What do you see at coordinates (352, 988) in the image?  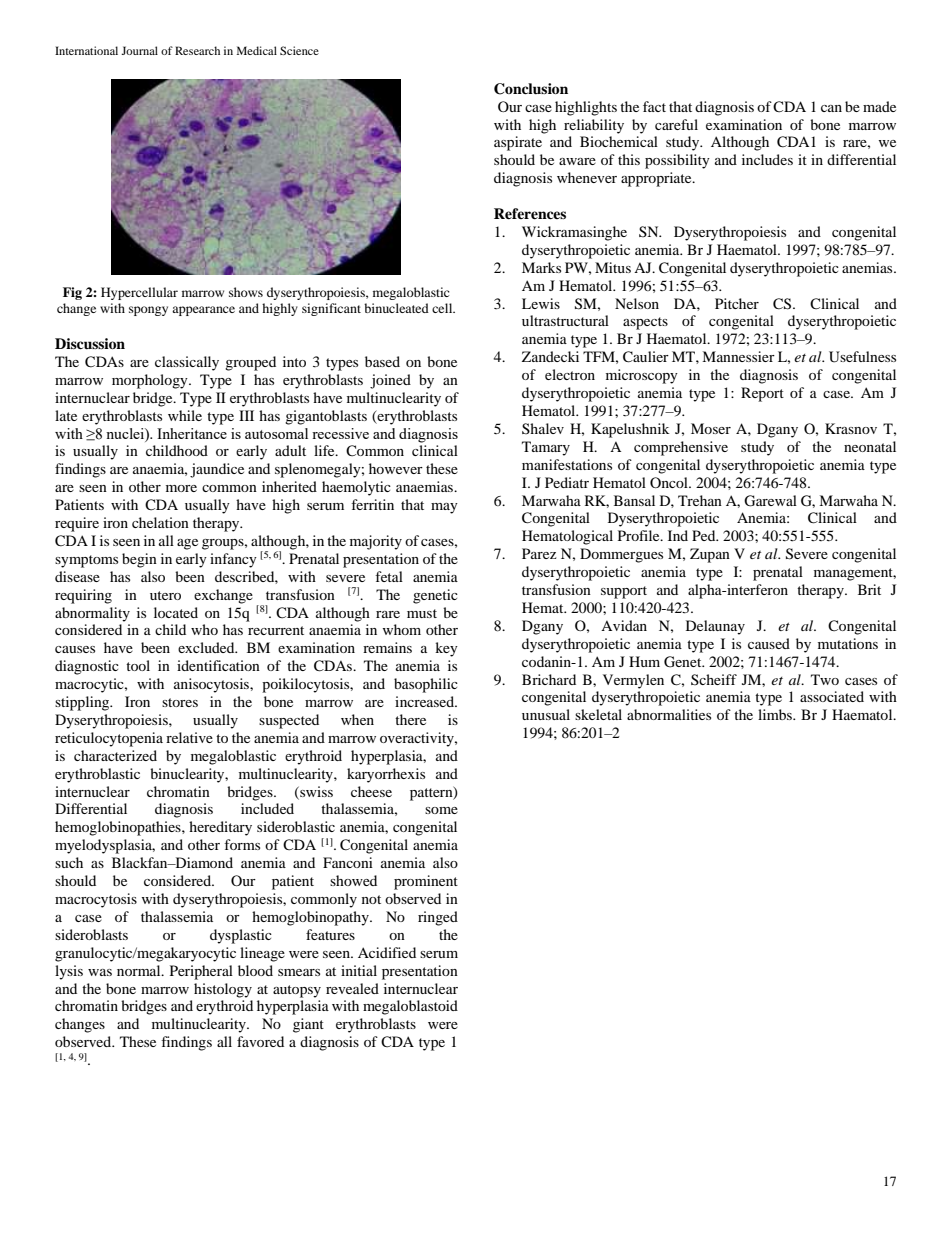 I see `revealed` at bounding box center [352, 988].
